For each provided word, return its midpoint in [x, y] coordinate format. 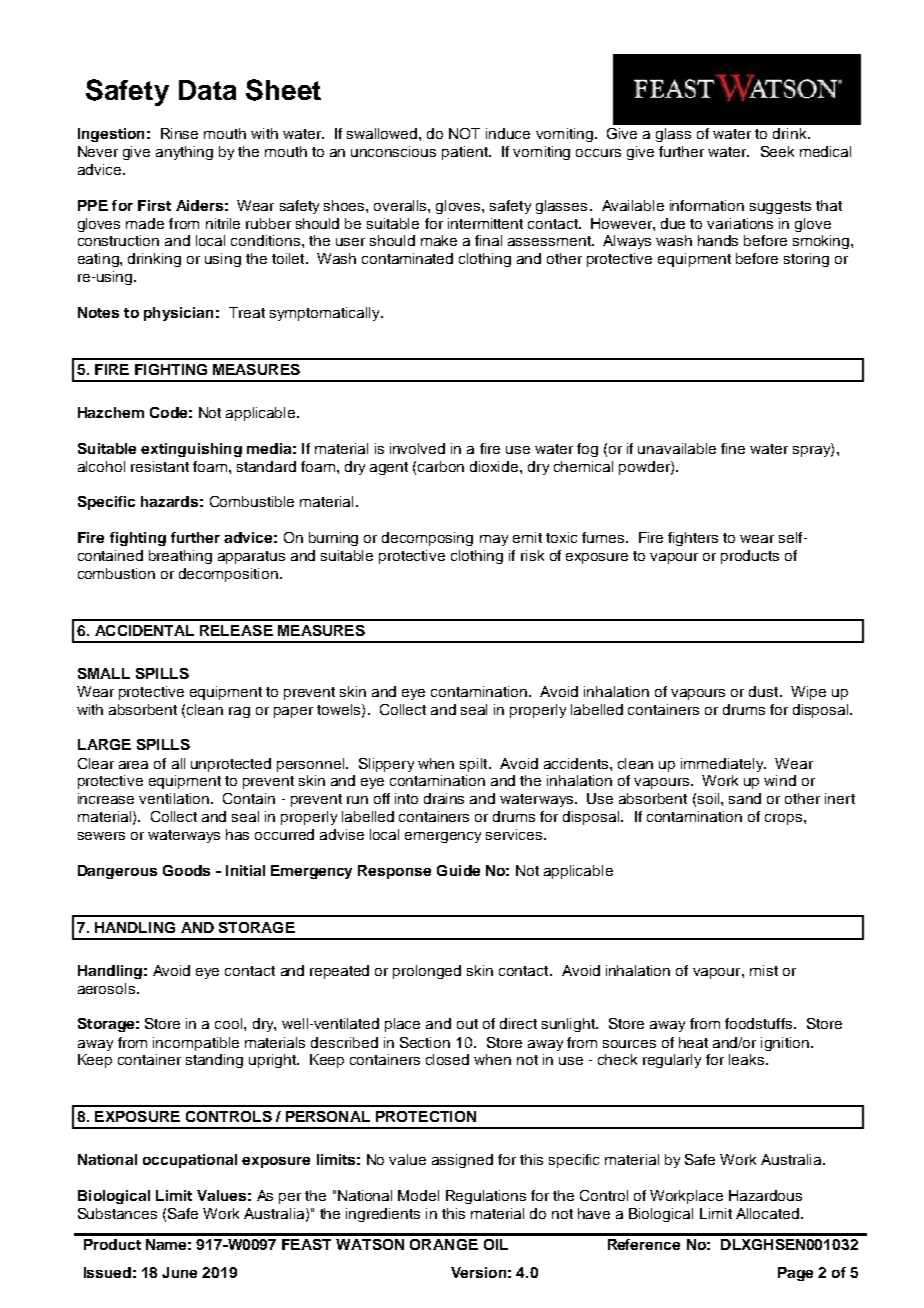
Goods [186, 870]
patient [466, 153]
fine [733, 448]
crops [785, 819]
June [179, 1272]
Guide [458, 870]
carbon [441, 466]
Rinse [179, 133]
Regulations [486, 1197]
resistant [160, 466]
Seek [777, 151]
